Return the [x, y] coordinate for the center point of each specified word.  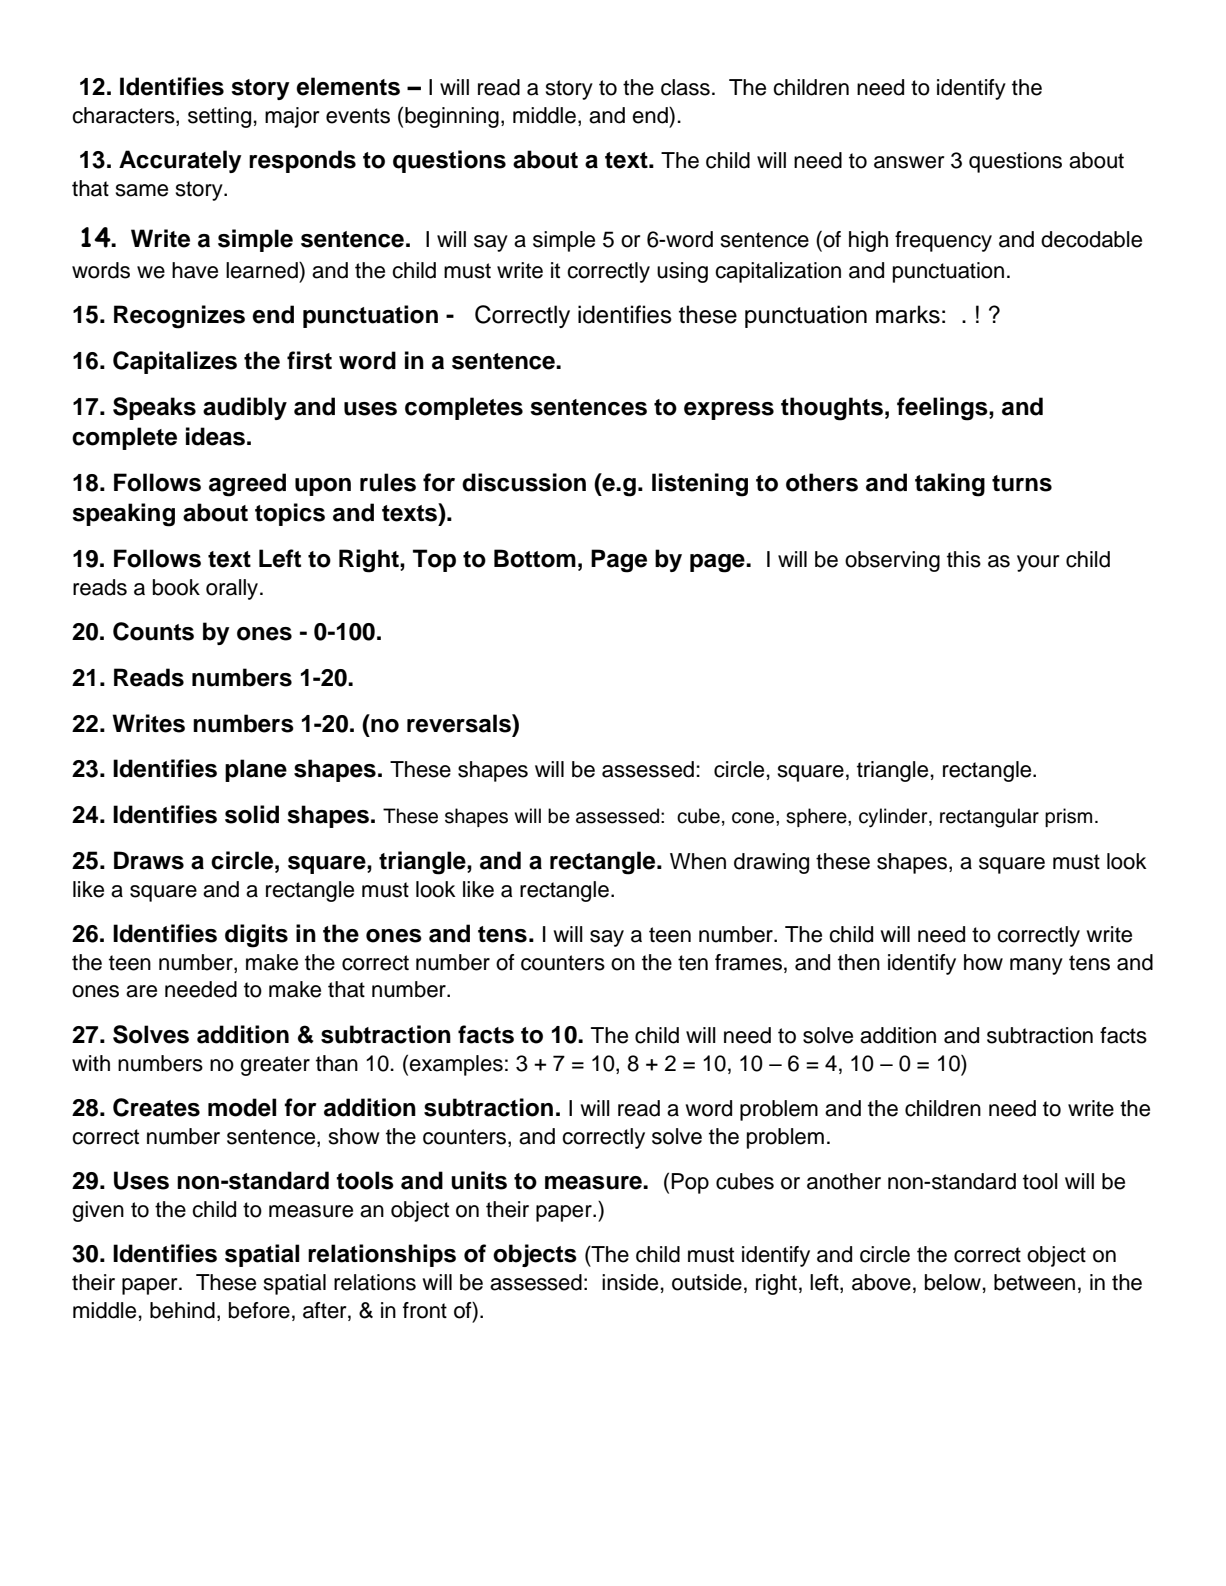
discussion [524, 482]
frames [748, 962]
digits [256, 936]
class [685, 87]
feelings [943, 409]
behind [182, 1310]
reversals [460, 723]
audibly [245, 408]
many [1036, 966]
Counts [153, 631]
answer [909, 162]
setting [219, 117]
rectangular [989, 818]
